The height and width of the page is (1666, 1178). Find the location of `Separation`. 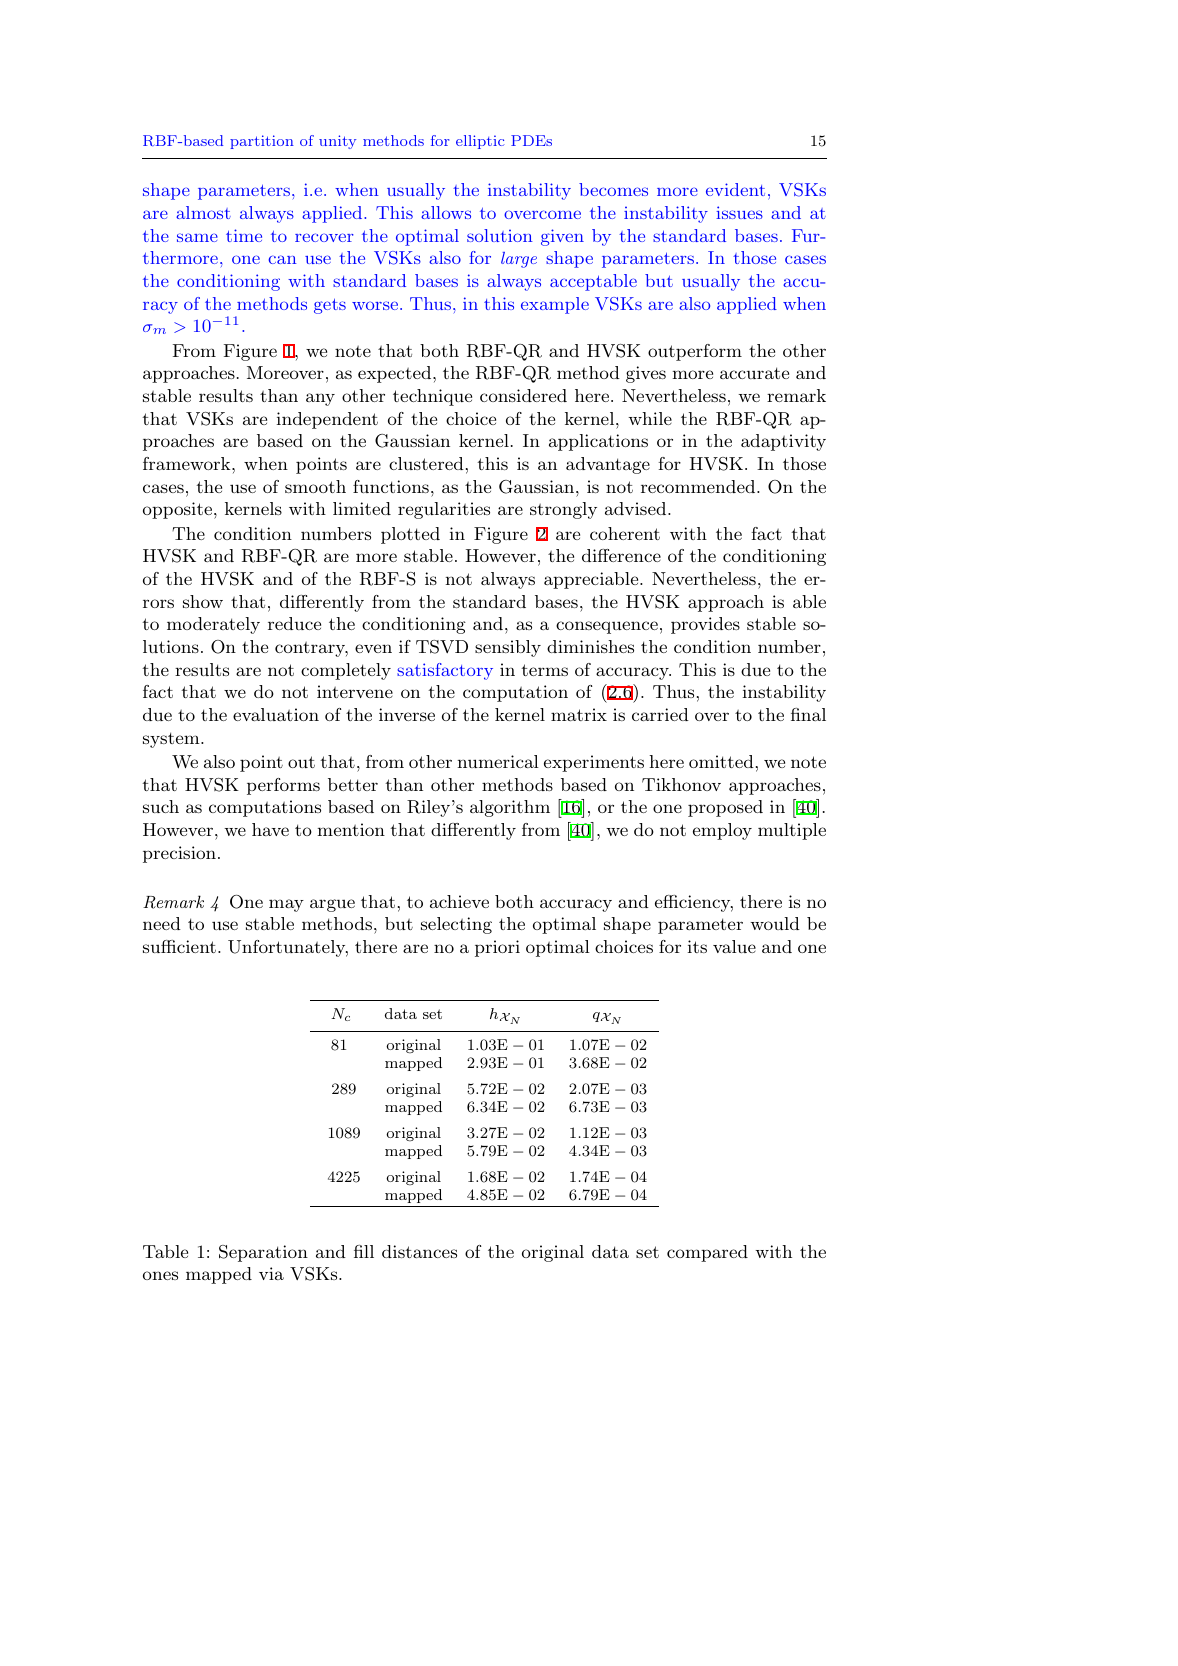

Separation is located at coordinates (263, 1253).
